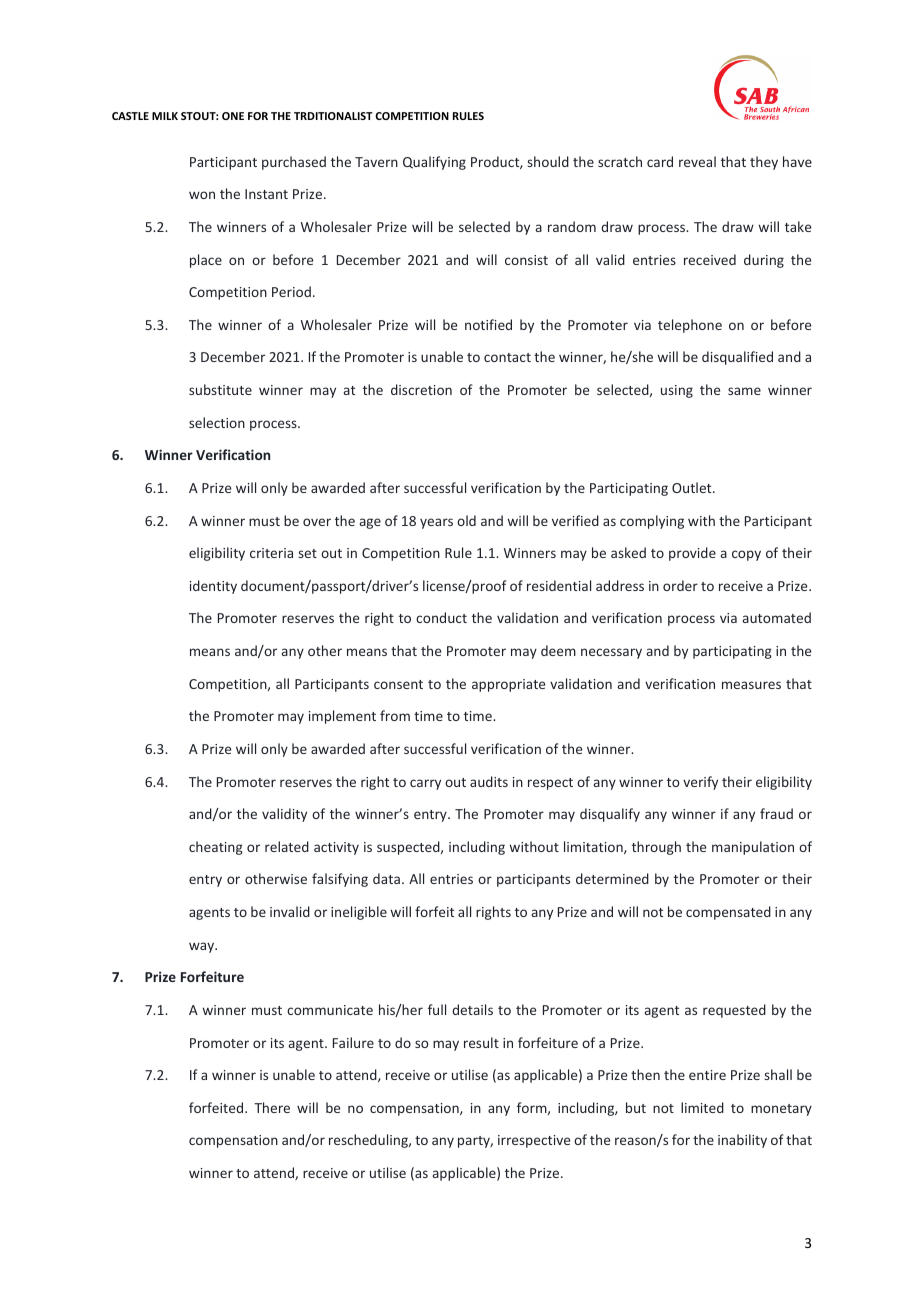  Describe the element at coordinates (697, 161) in the image. I see `reveal` at that location.
